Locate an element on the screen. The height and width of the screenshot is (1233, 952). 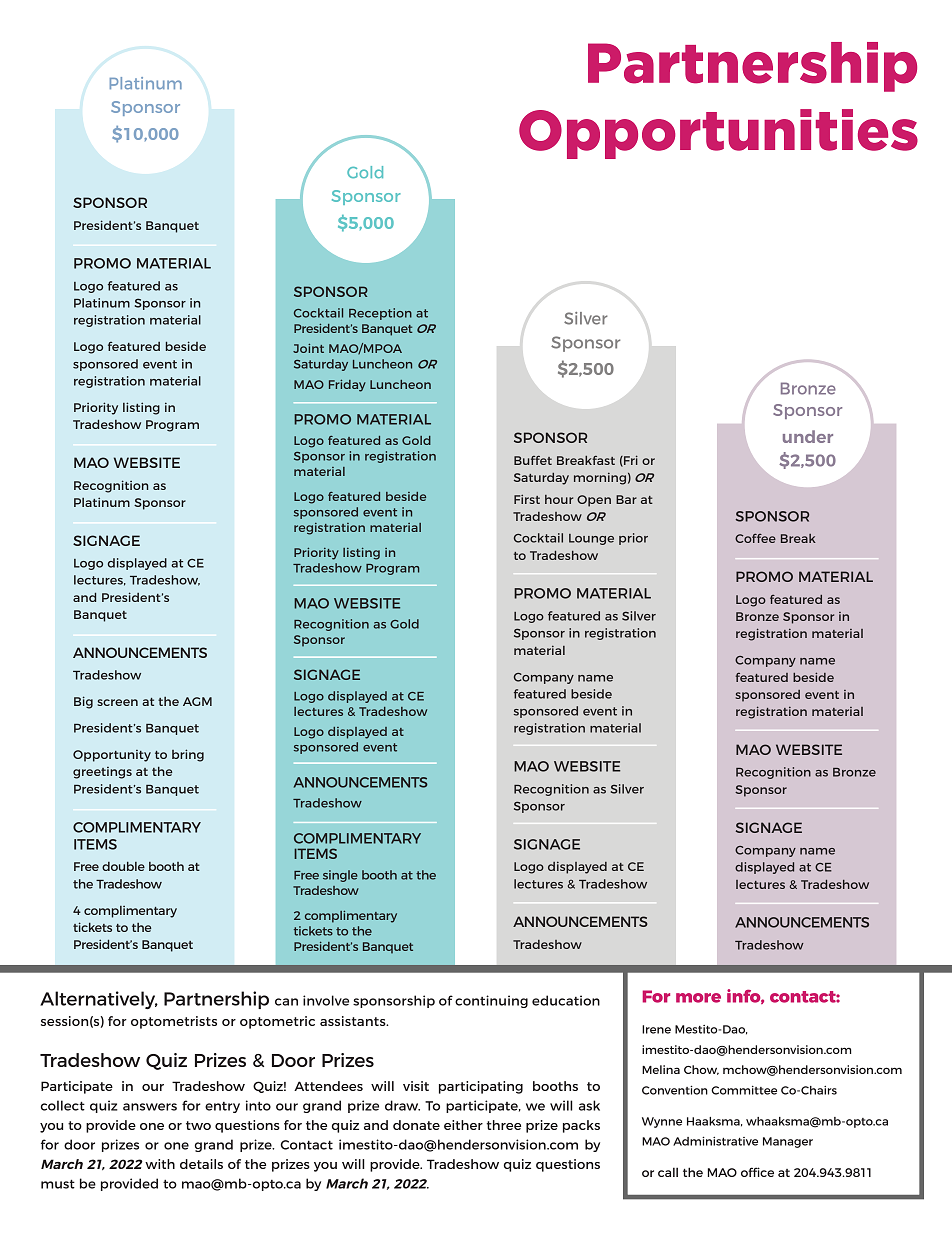
screen is located at coordinates (117, 702).
